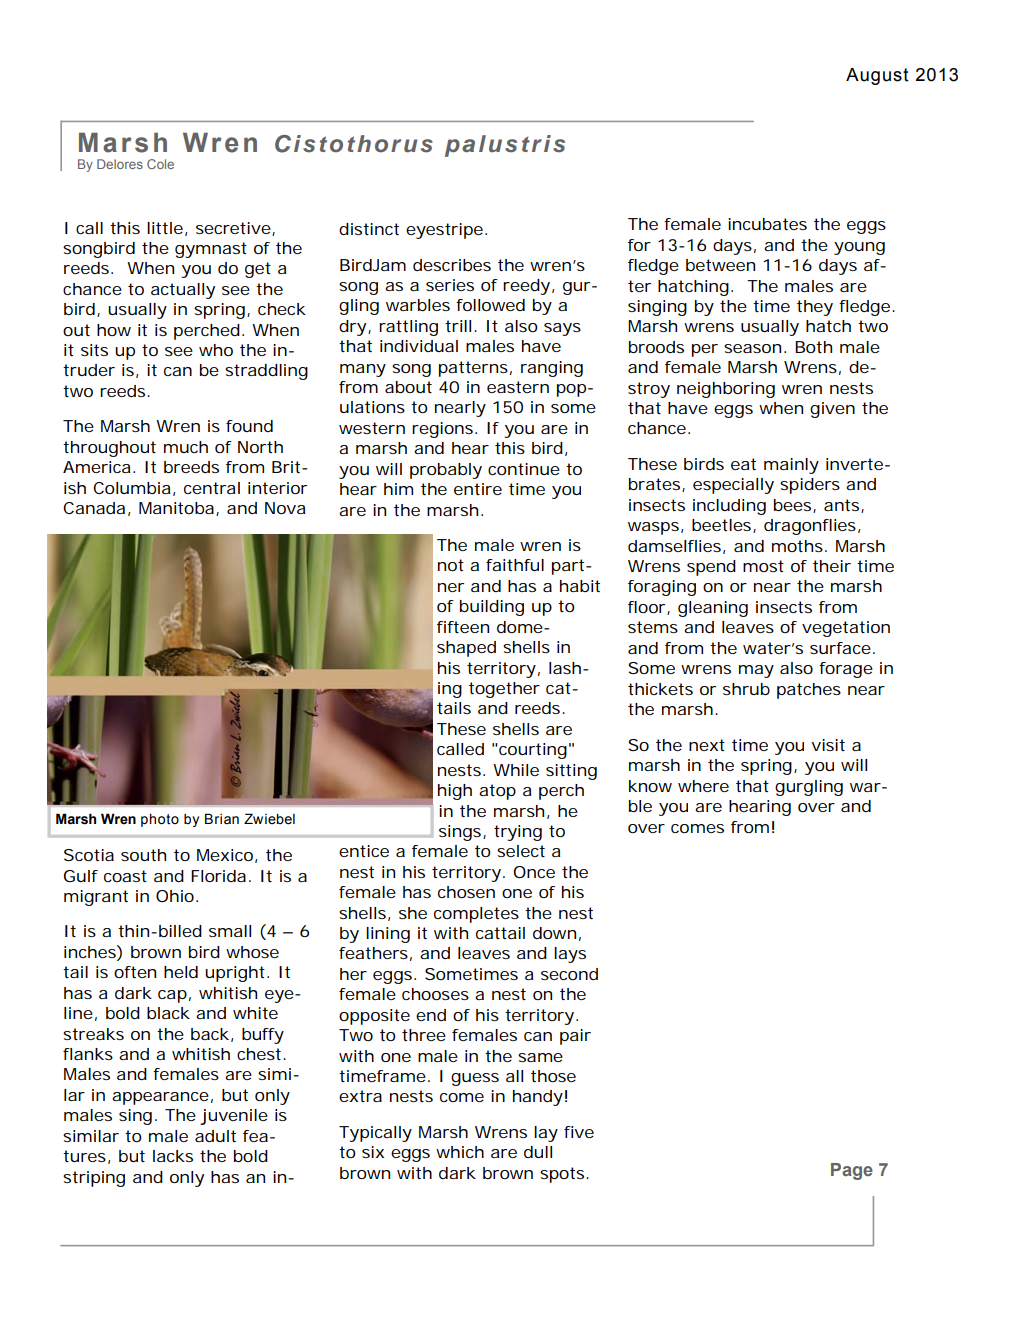 The image size is (1025, 1326). Describe the element at coordinates (852, 1171) in the image. I see `Page` at that location.
